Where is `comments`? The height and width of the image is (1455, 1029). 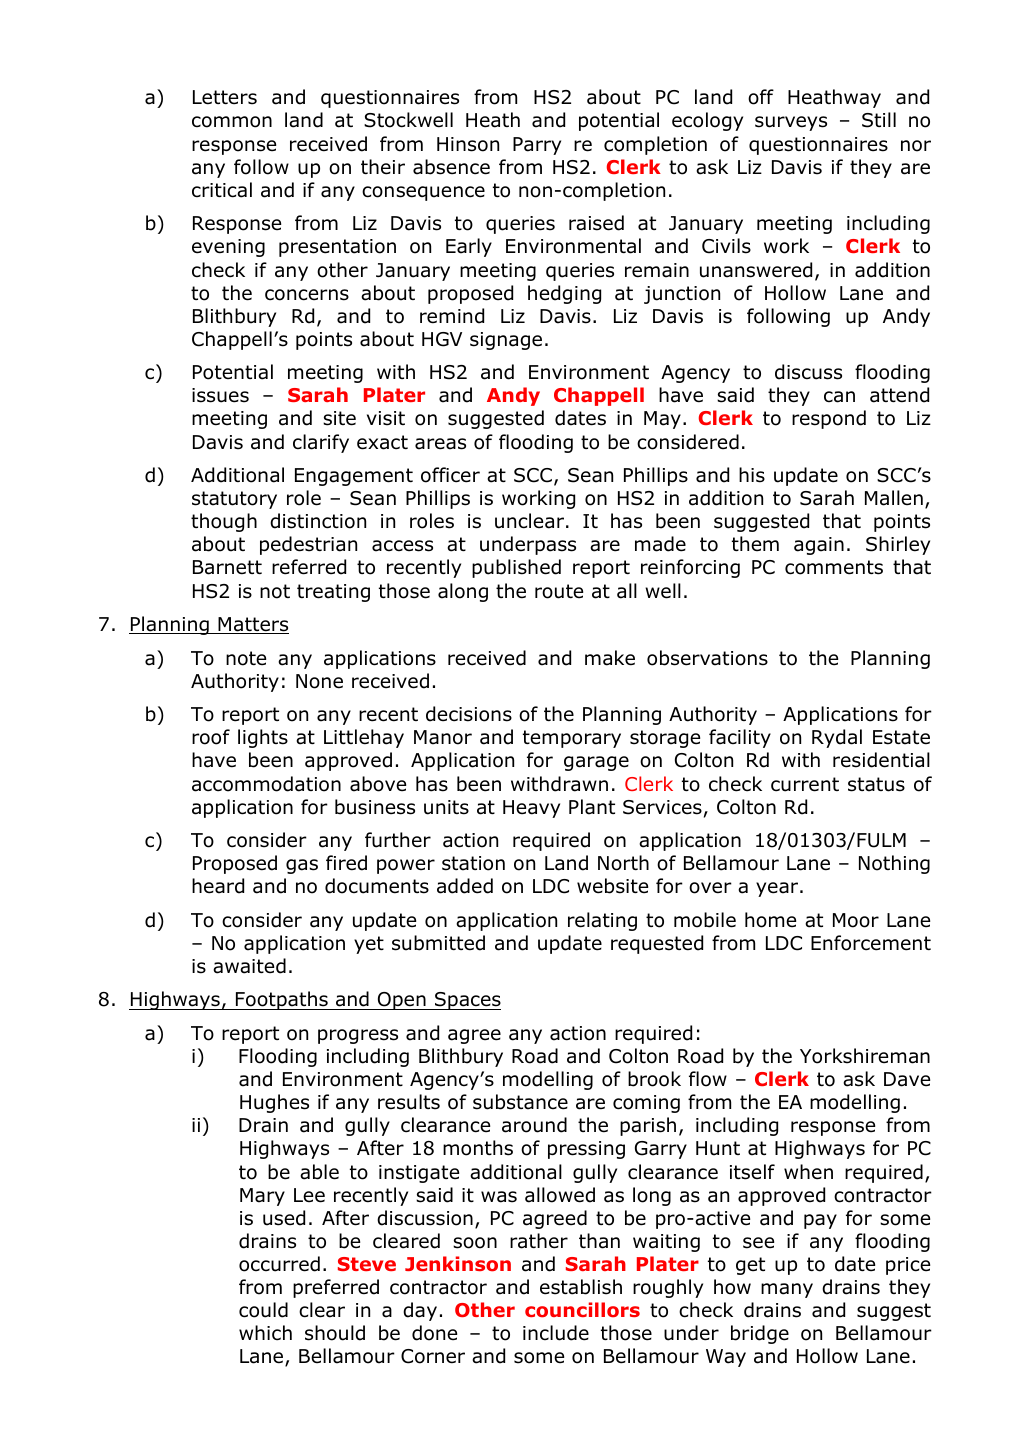 comments is located at coordinates (834, 567).
